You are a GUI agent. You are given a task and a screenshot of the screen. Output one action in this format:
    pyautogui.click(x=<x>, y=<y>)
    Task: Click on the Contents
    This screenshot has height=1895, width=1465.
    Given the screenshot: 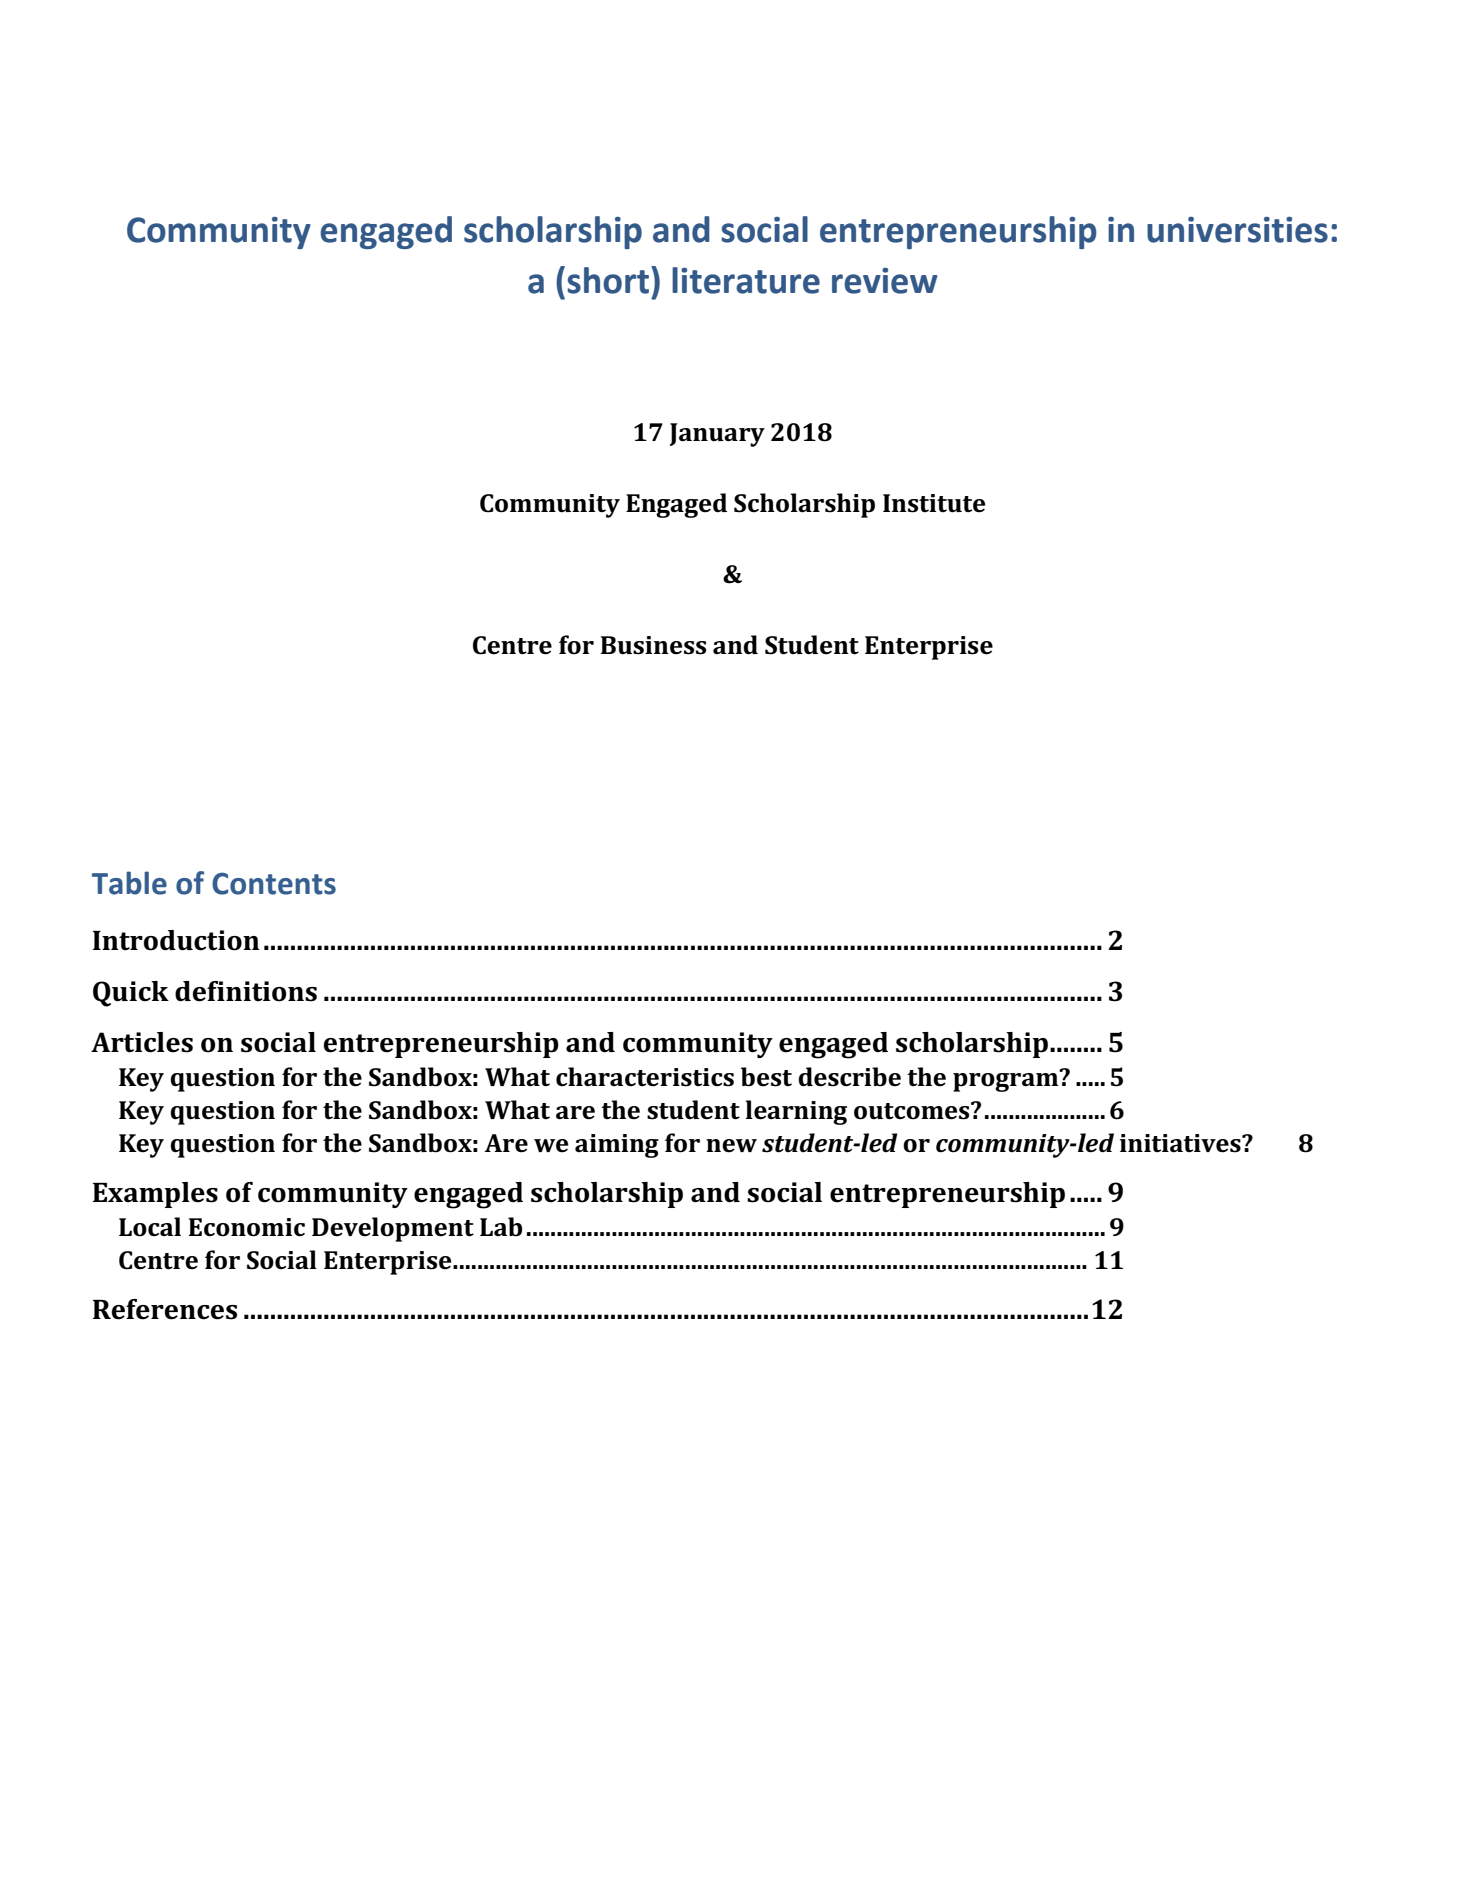 What is the action you would take?
    pyautogui.click(x=274, y=883)
